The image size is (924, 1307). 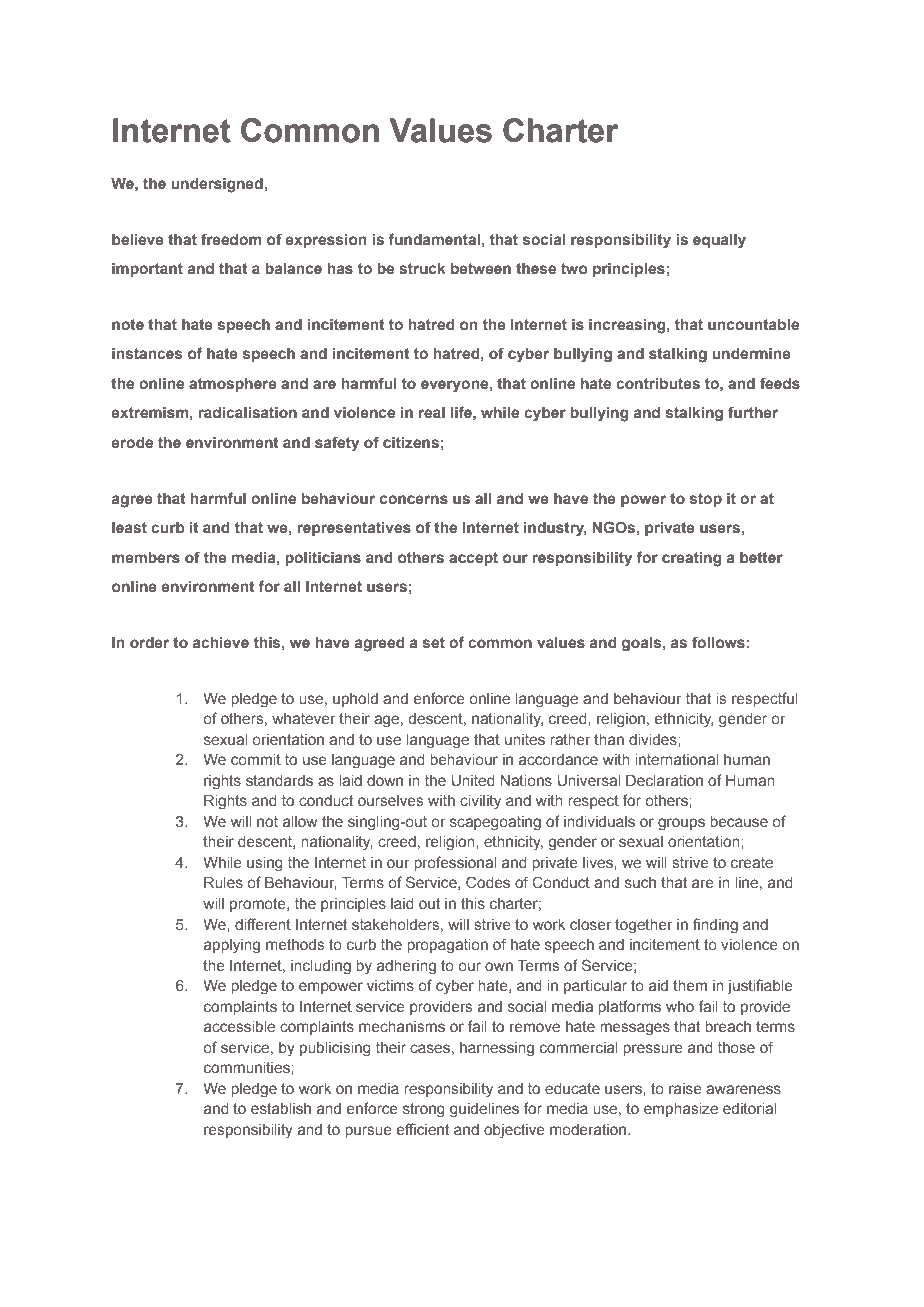 What do you see at coordinates (414, 499) in the document?
I see `concerns` at bounding box center [414, 499].
